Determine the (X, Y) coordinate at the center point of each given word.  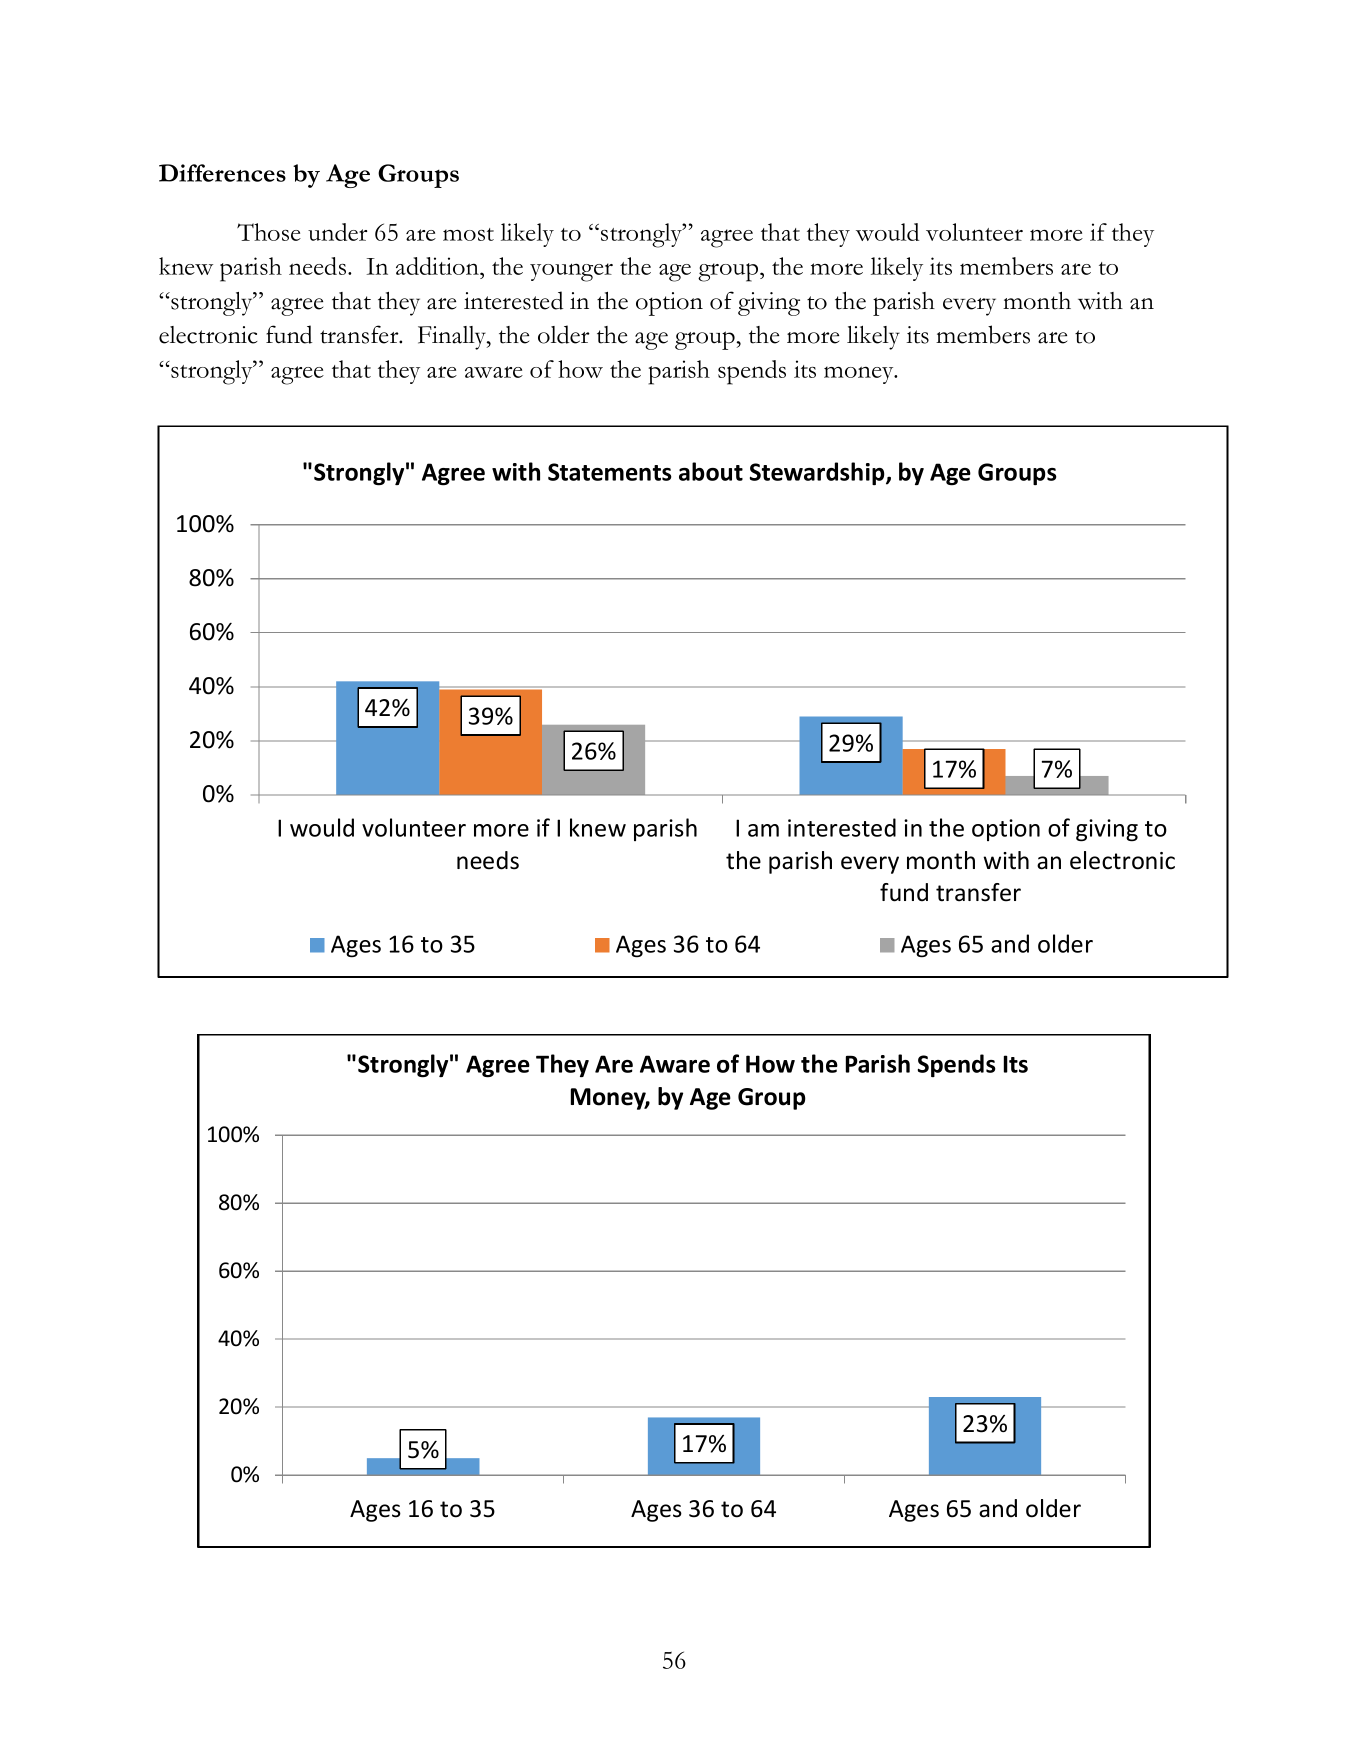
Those (269, 232)
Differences (222, 173)
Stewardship (818, 473)
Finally (453, 338)
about (711, 471)
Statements (610, 472)
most (468, 234)
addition (438, 266)
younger (571, 272)
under (337, 232)
